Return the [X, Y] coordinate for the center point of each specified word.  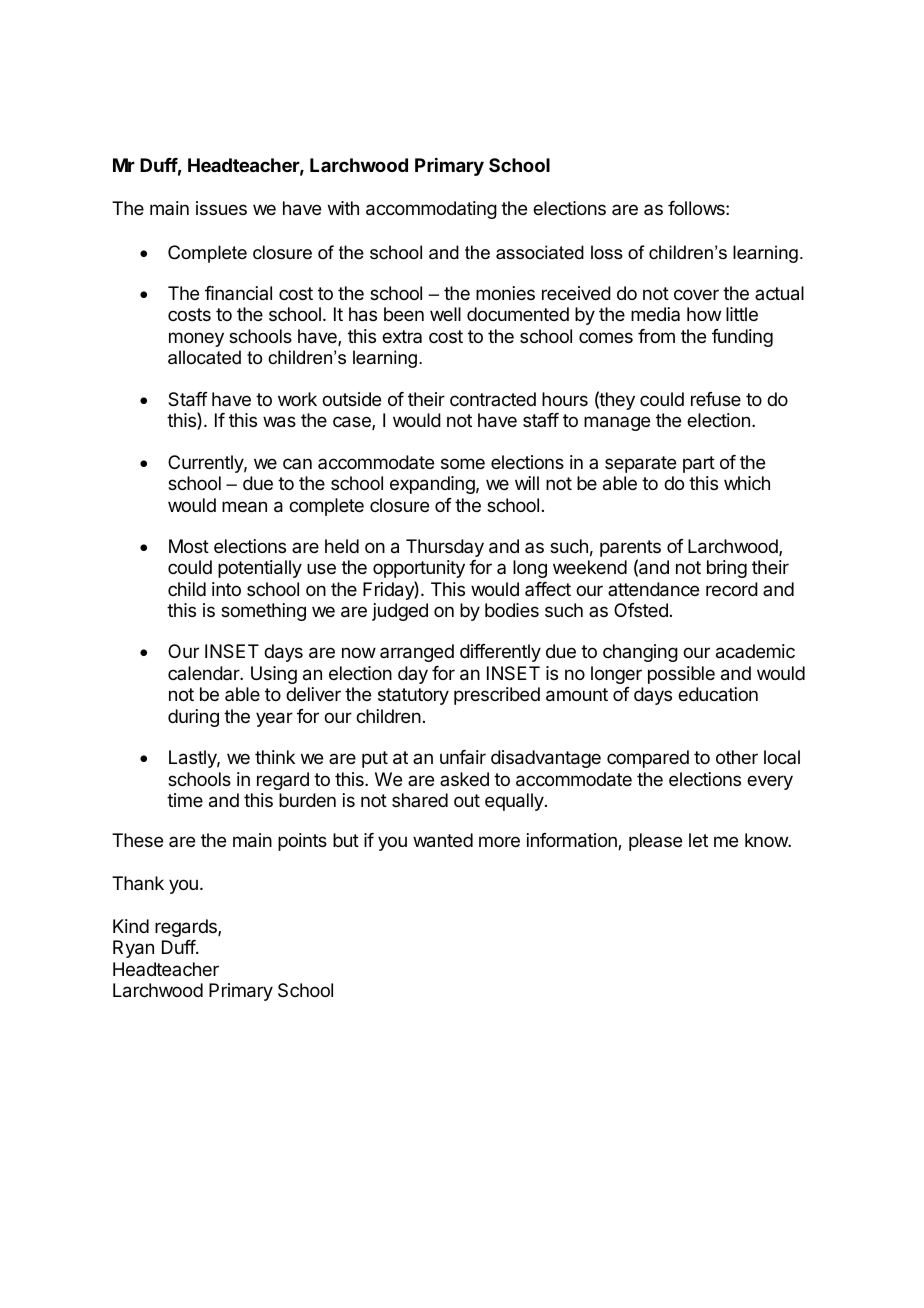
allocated [204, 357]
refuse [716, 399]
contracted [493, 399]
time [185, 800]
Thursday [445, 548]
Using [274, 675]
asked [464, 779]
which [747, 483]
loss [607, 252]
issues [221, 208]
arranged [417, 653]
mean [244, 507]
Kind [131, 926]
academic [755, 651]
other [737, 757]
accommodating [431, 210]
